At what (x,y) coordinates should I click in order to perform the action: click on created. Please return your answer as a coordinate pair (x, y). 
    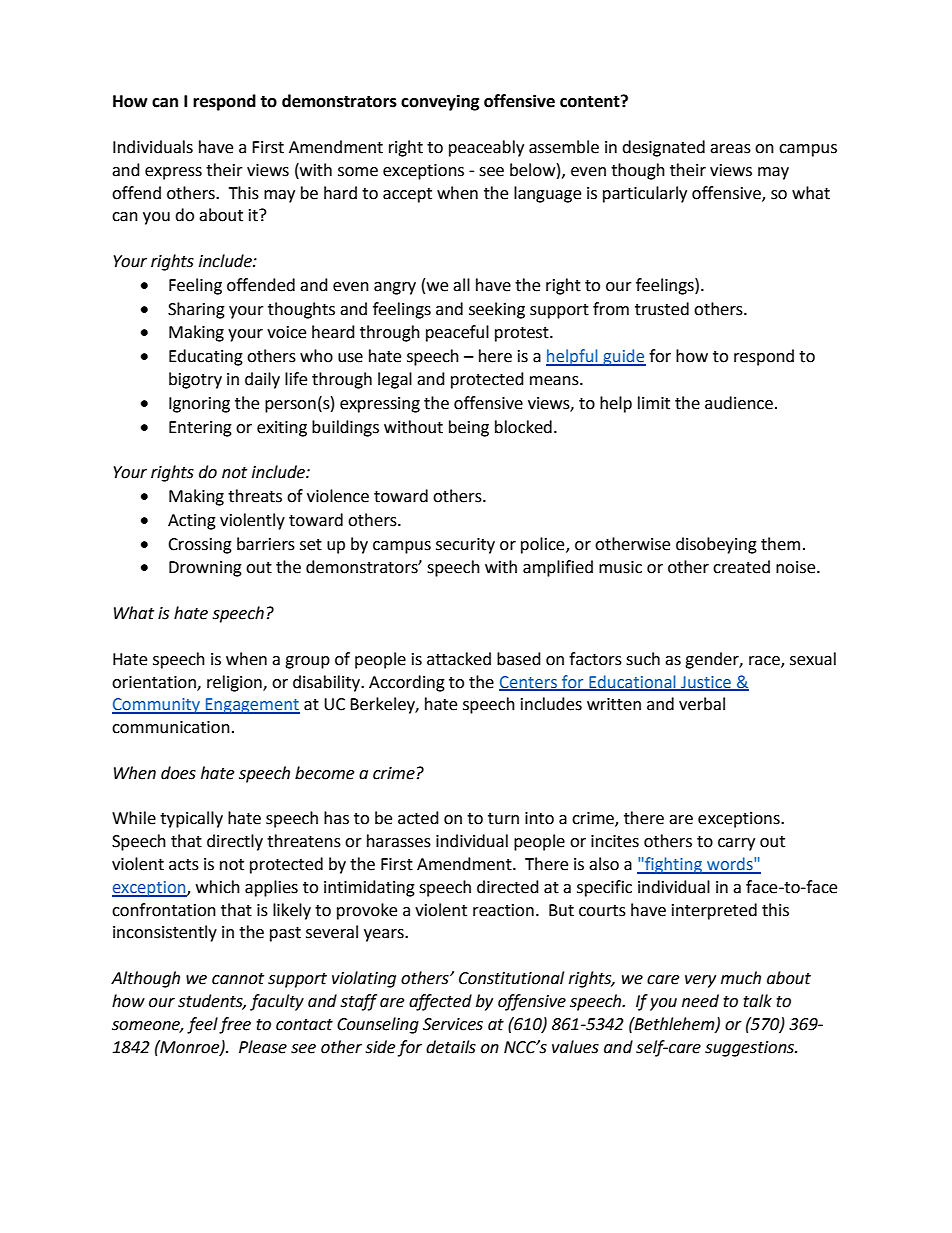
    Looking at the image, I should click on (741, 567).
